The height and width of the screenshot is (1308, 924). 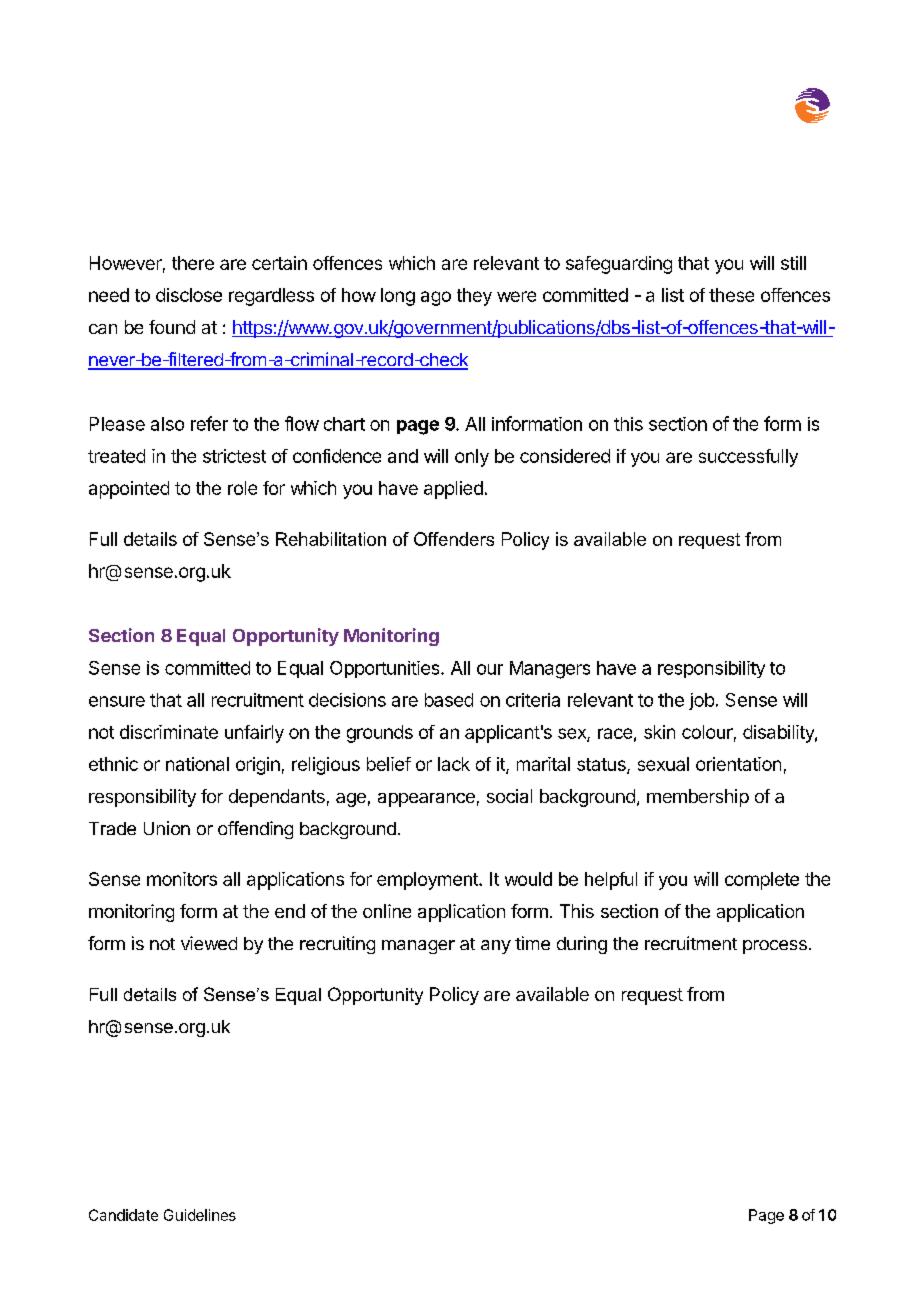 What do you see at coordinates (454, 764) in the screenshot?
I see `lack` at bounding box center [454, 764].
